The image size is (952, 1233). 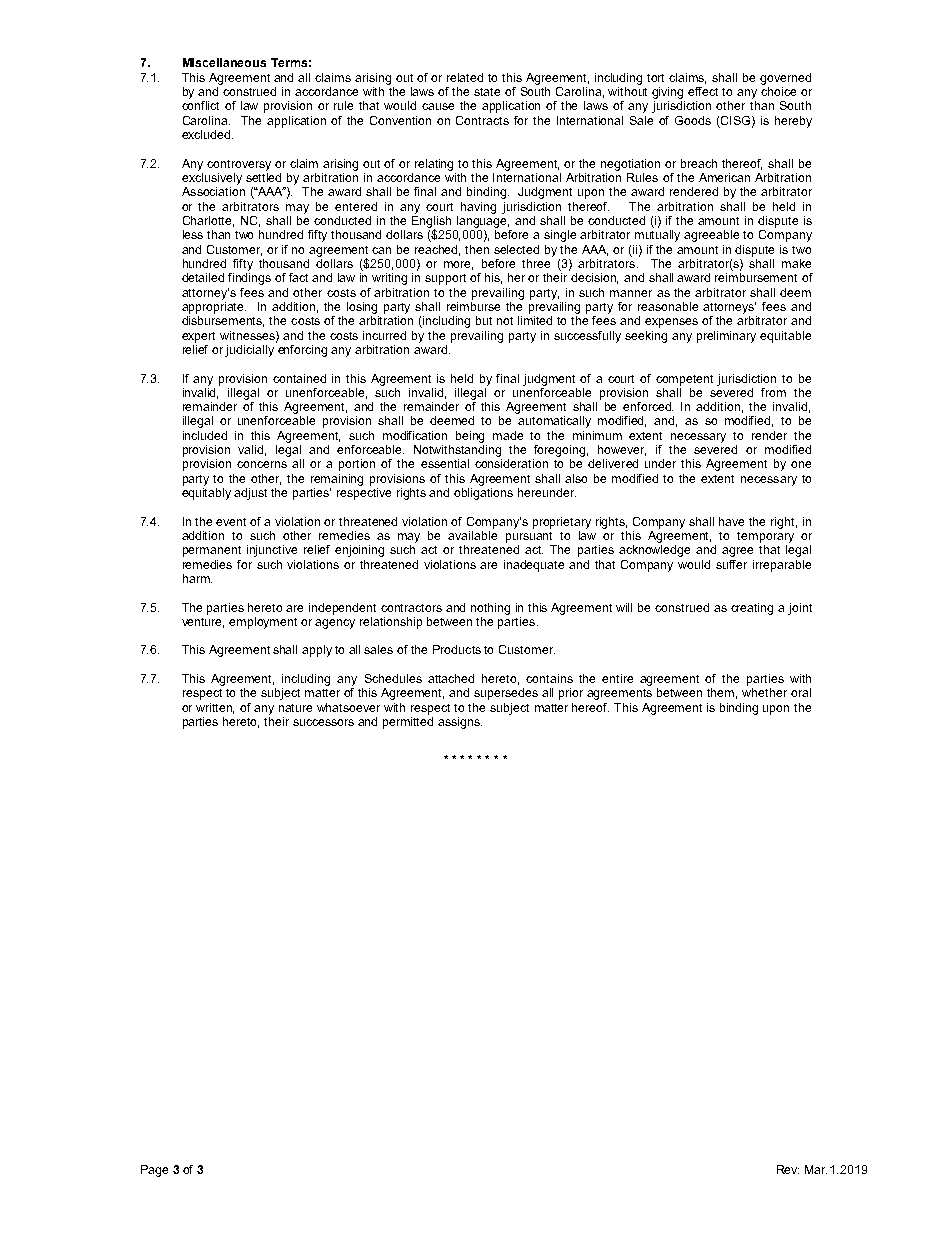 I want to click on creating, so click(x=752, y=609).
